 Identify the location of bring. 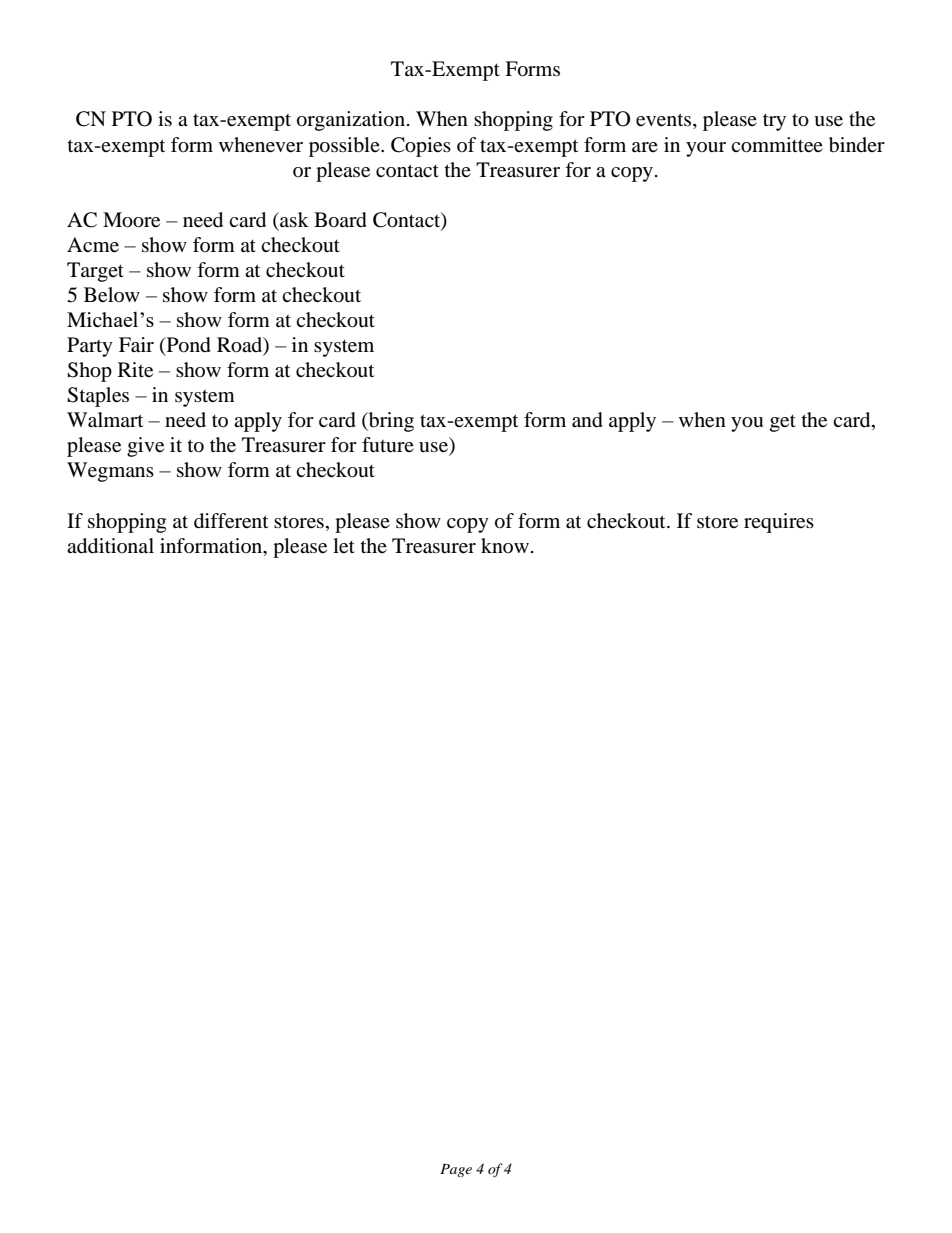
(390, 422).
